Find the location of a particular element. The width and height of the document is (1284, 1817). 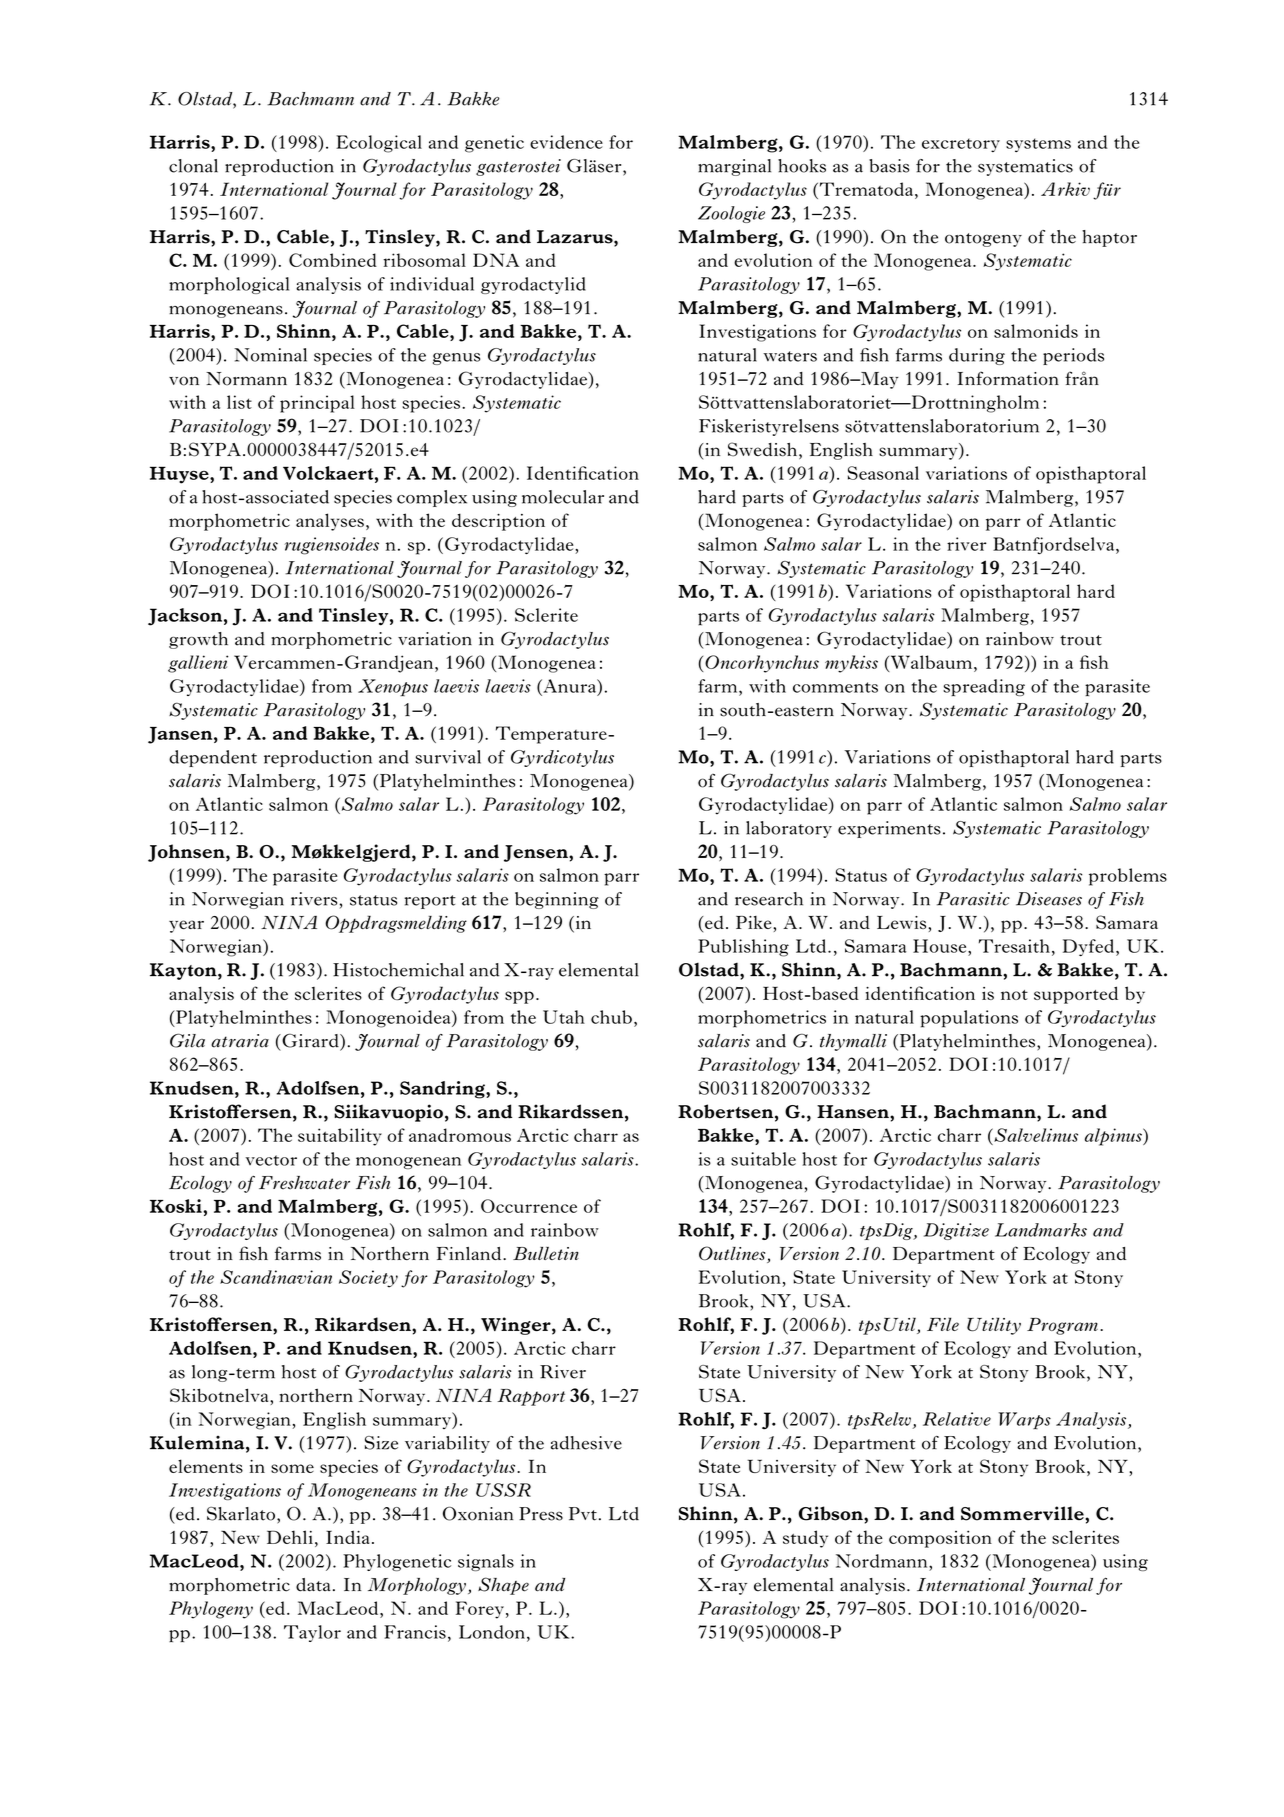

data is located at coordinates (313, 1585).
